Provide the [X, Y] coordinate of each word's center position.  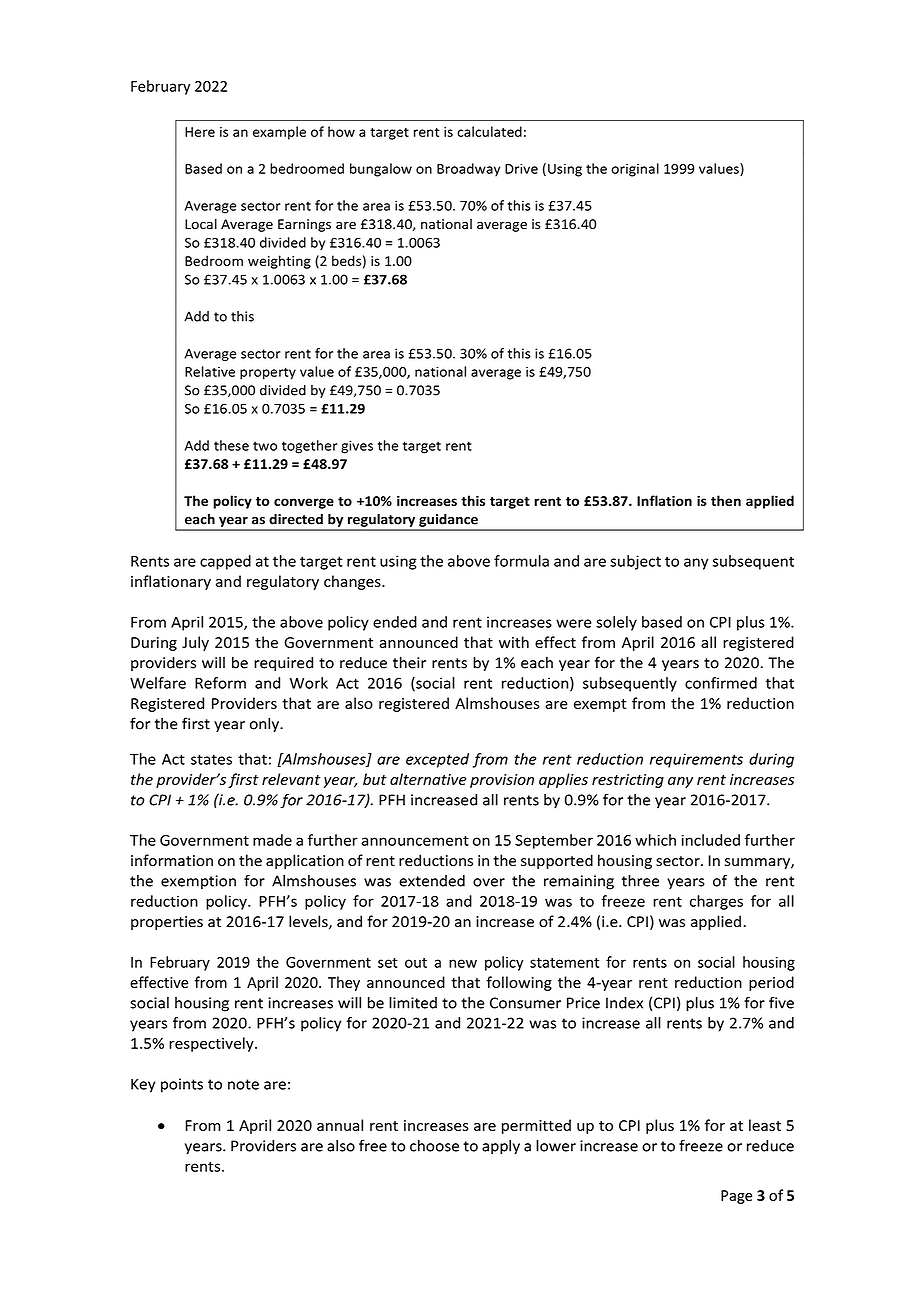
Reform [220, 683]
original [635, 170]
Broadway [468, 170]
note [243, 1084]
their [409, 662]
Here [200, 132]
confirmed [721, 683]
